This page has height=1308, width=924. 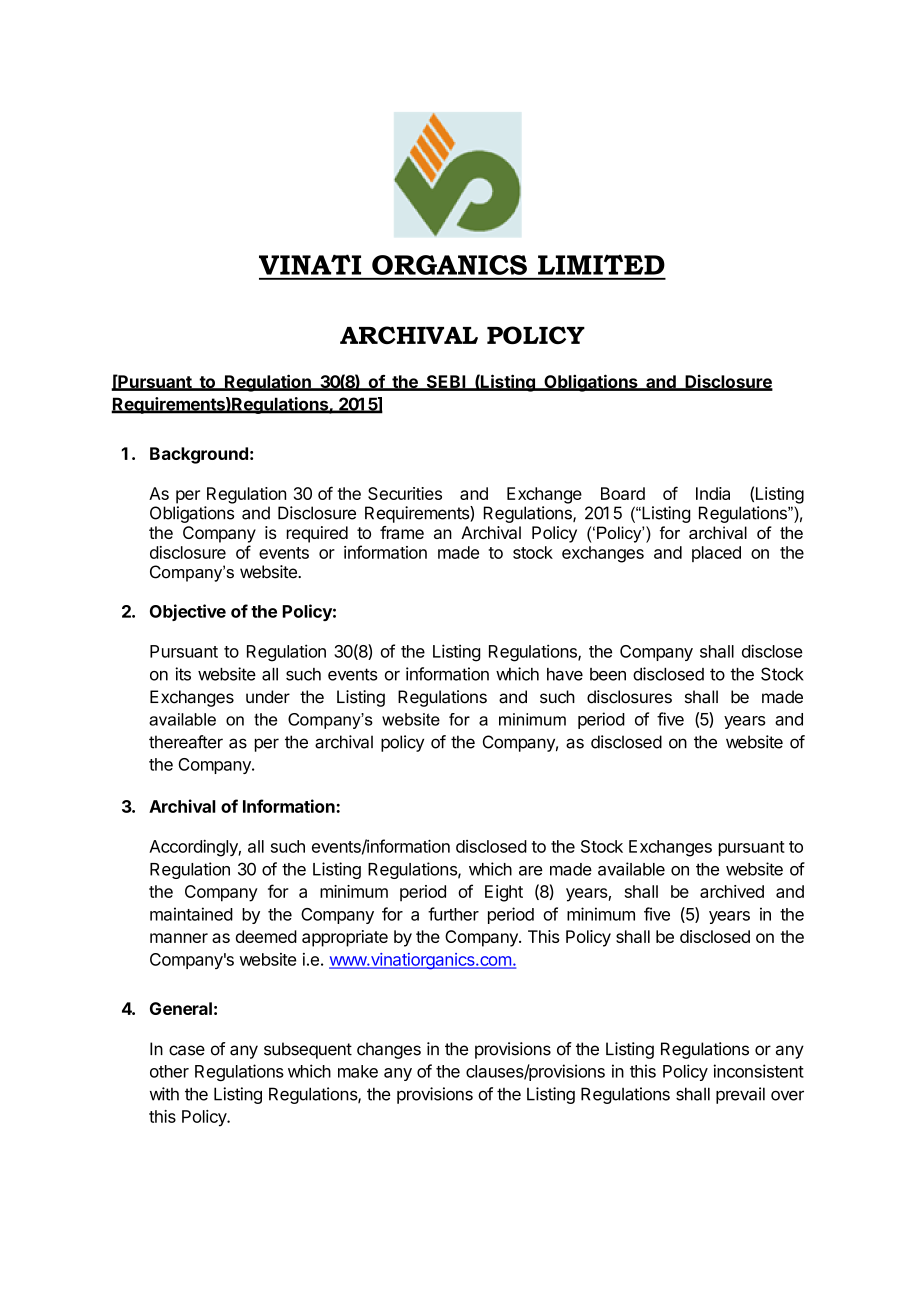 What do you see at coordinates (601, 264) in the page?
I see `LIMITED` at bounding box center [601, 264].
